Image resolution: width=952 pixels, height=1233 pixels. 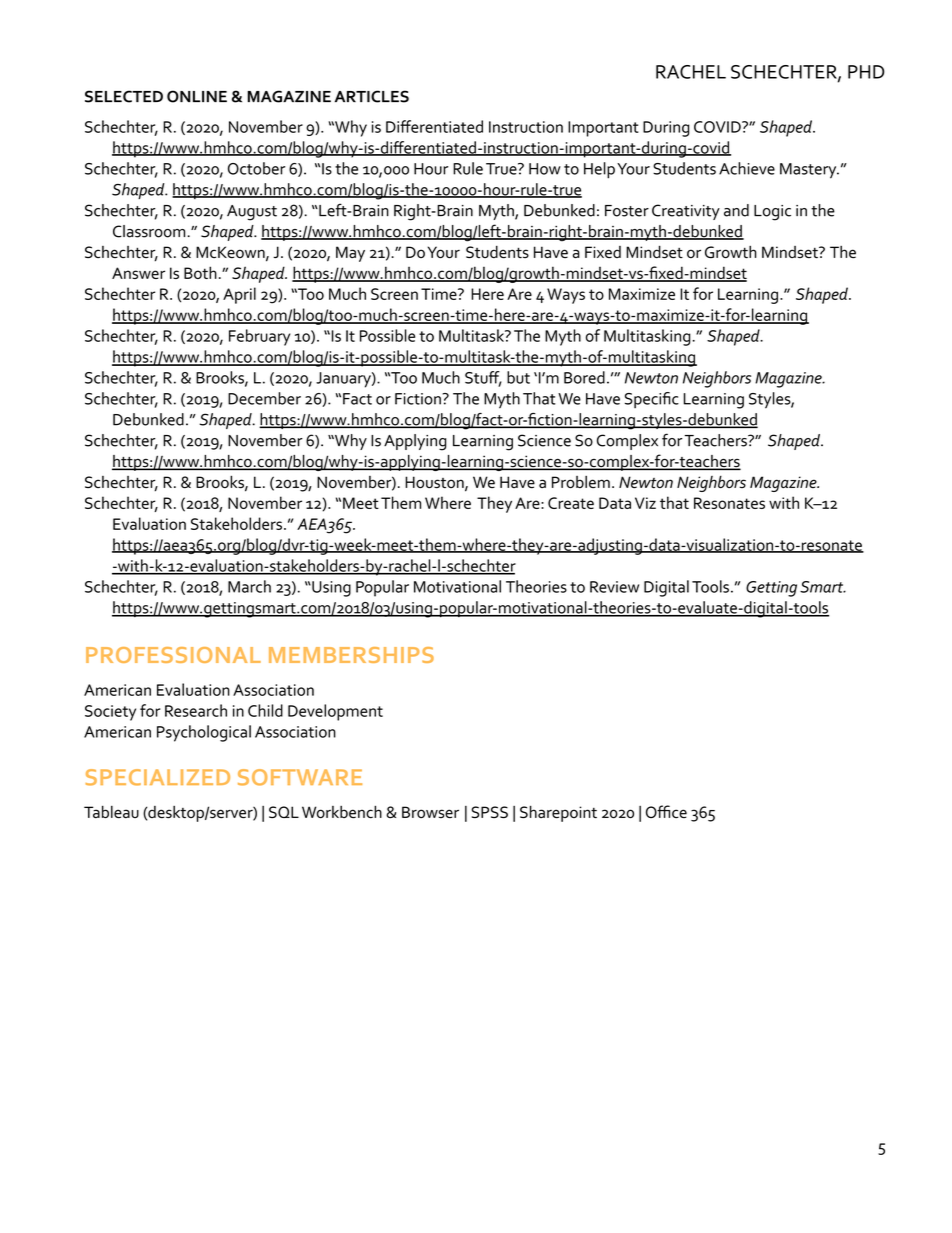 What do you see at coordinates (200, 272) in the document?
I see `Both` at bounding box center [200, 272].
